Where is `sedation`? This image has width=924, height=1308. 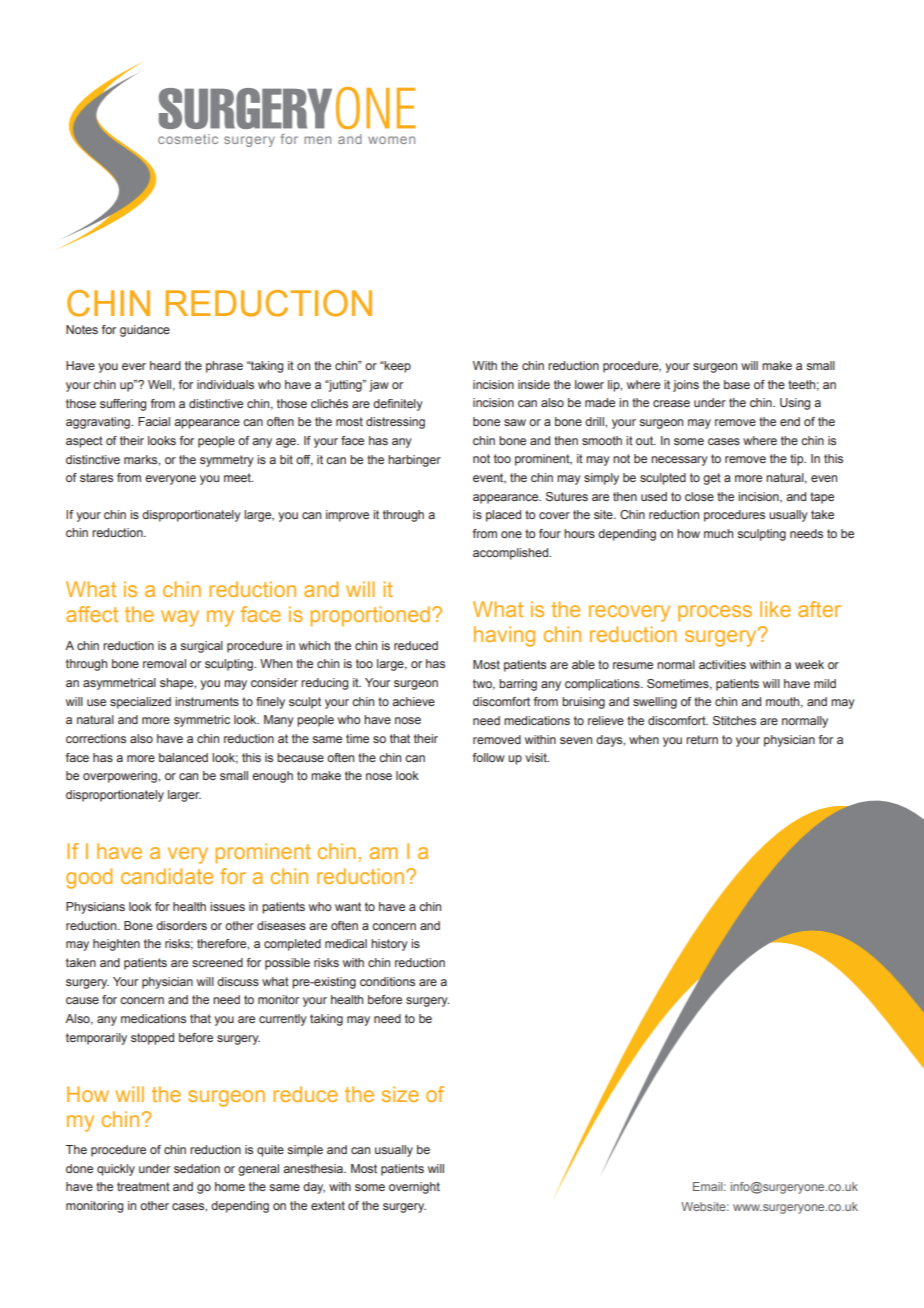 sedation is located at coordinates (197, 1168).
